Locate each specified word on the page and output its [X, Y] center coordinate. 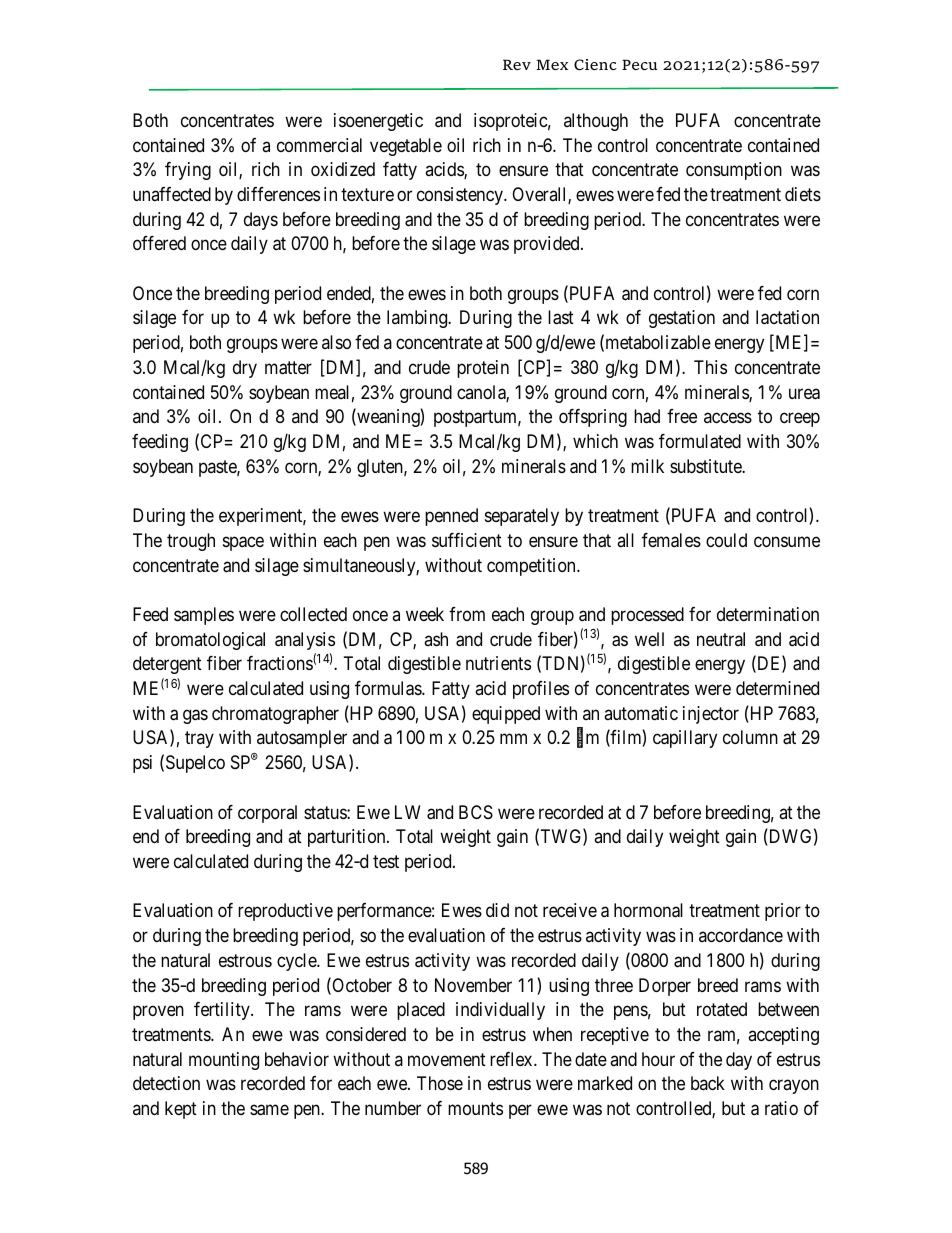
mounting [224, 1061]
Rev [517, 64]
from [467, 614]
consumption [734, 171]
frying [188, 171]
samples [204, 616]
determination [768, 614]
